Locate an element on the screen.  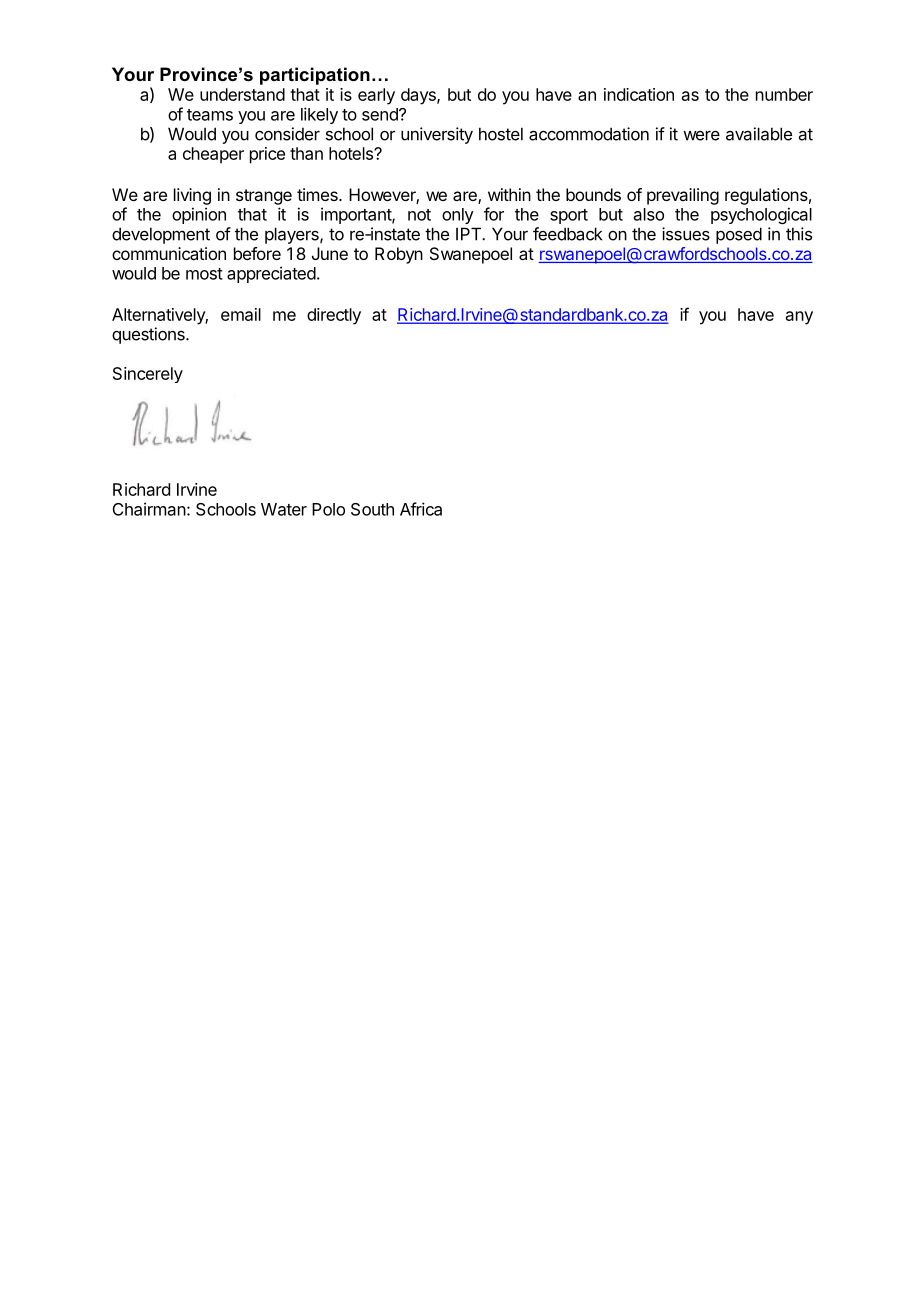
South is located at coordinates (372, 509).
